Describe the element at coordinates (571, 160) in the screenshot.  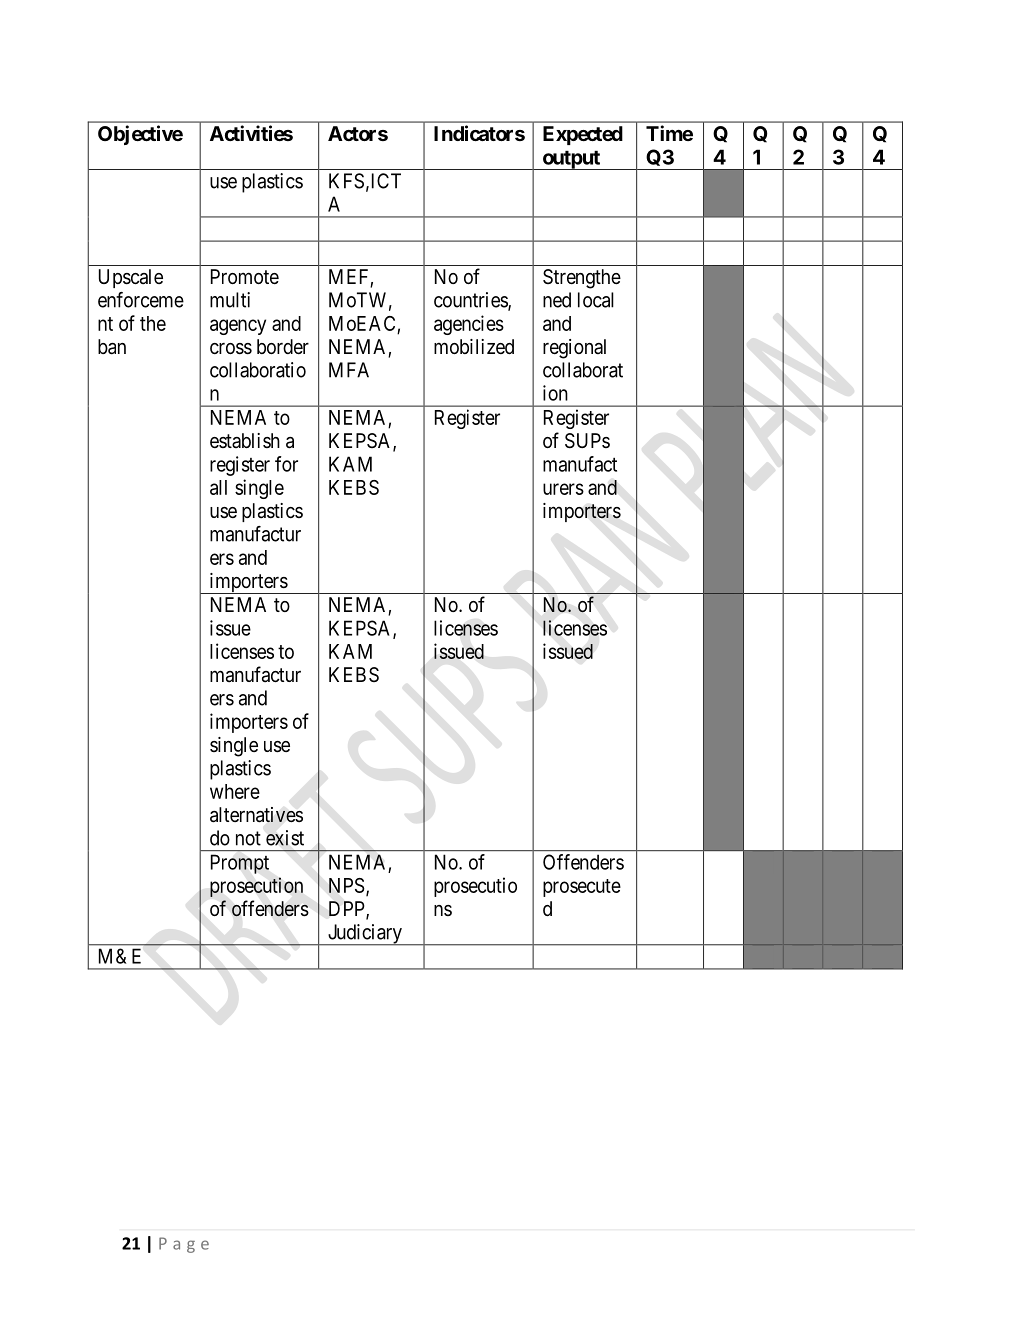
I see `output` at that location.
